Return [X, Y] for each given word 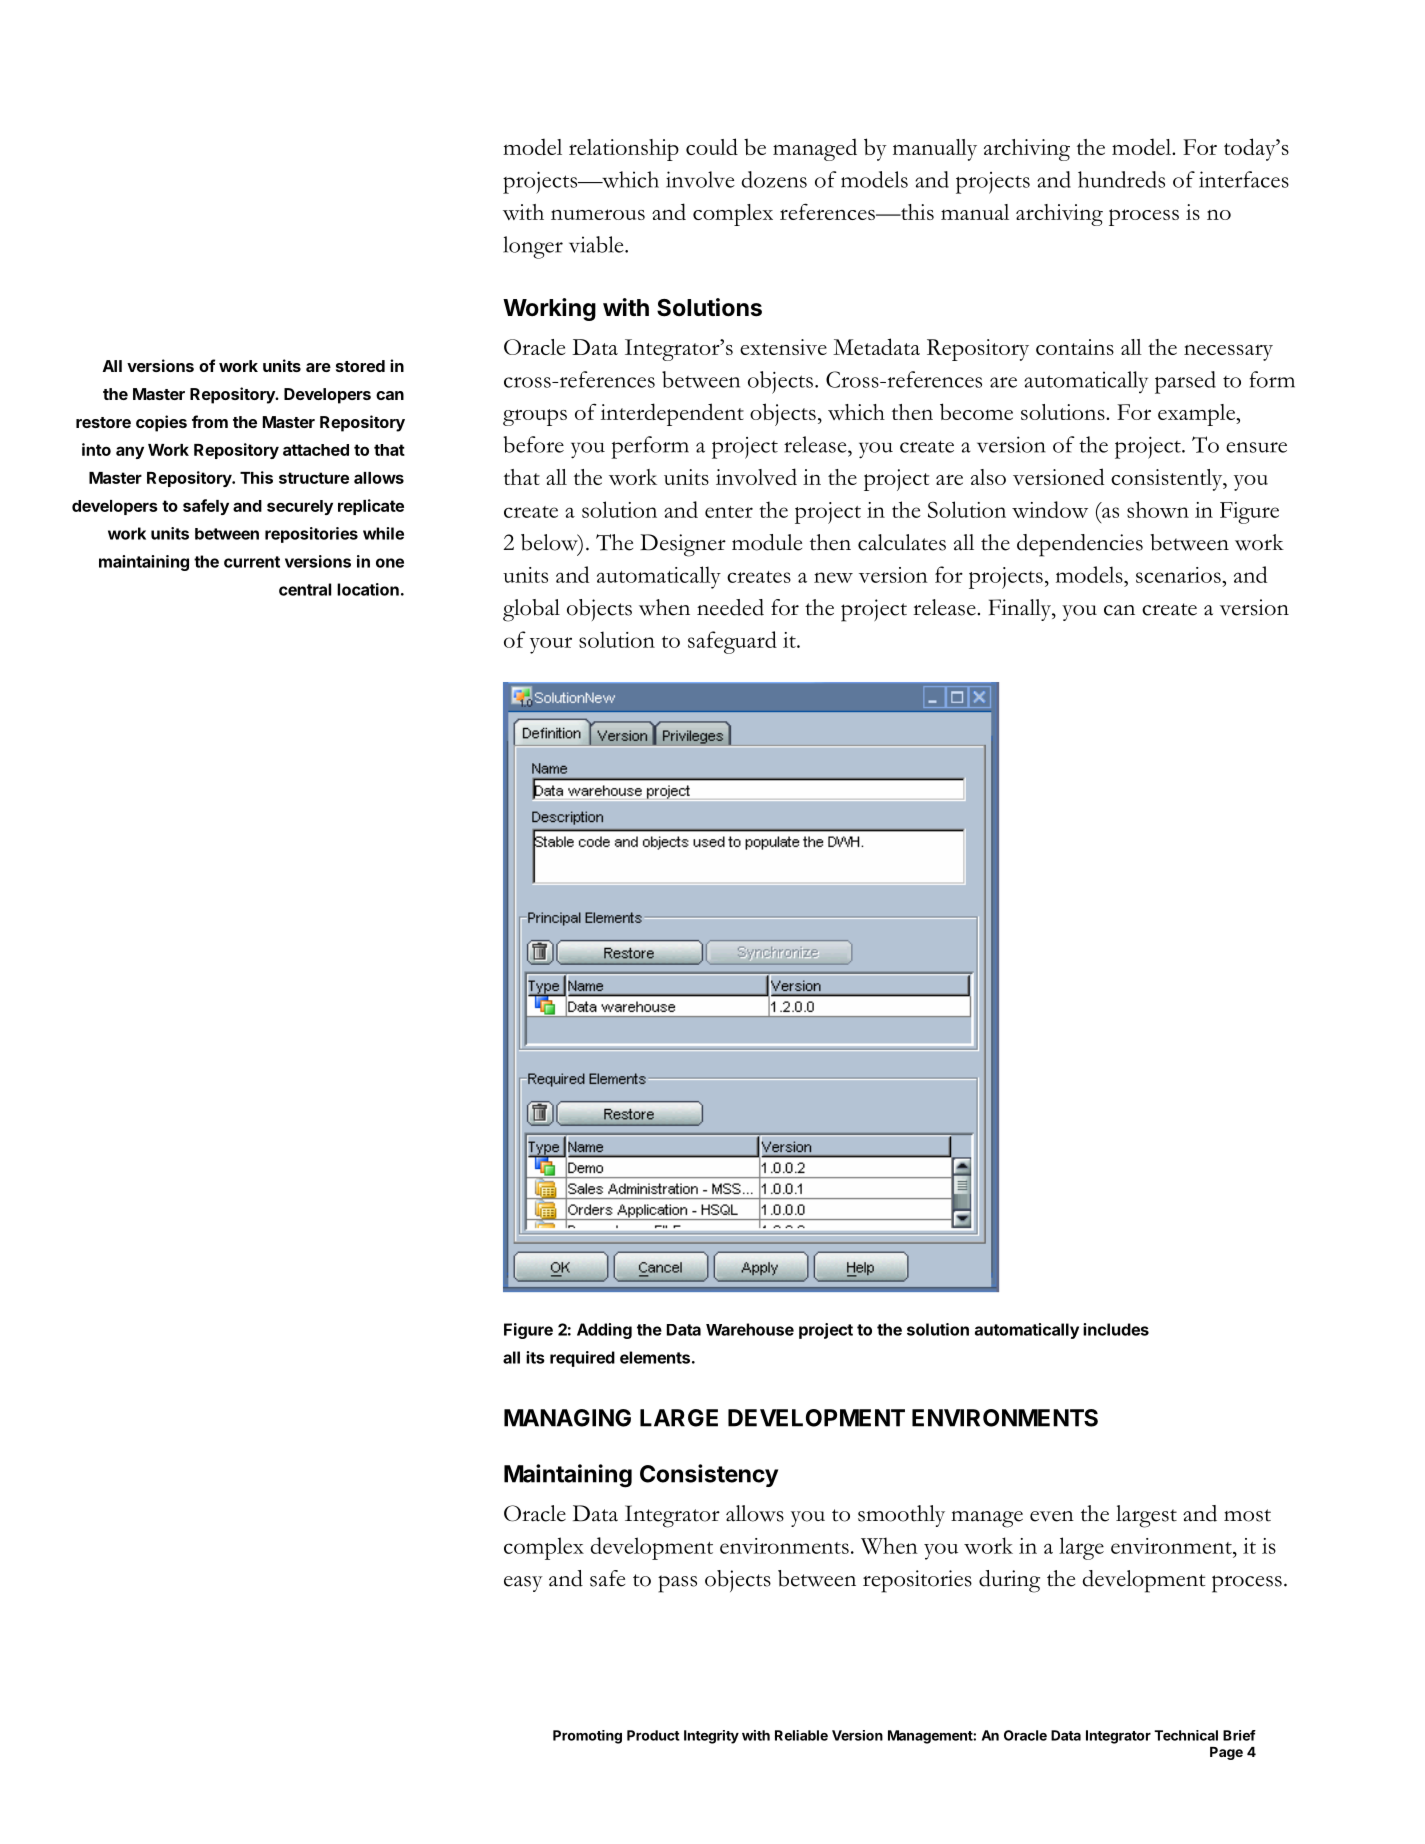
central [305, 589]
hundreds [1121, 179]
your [551, 645]
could [712, 146]
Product [653, 1735]
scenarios [1179, 575]
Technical [1186, 1735]
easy [523, 1584]
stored [360, 366]
